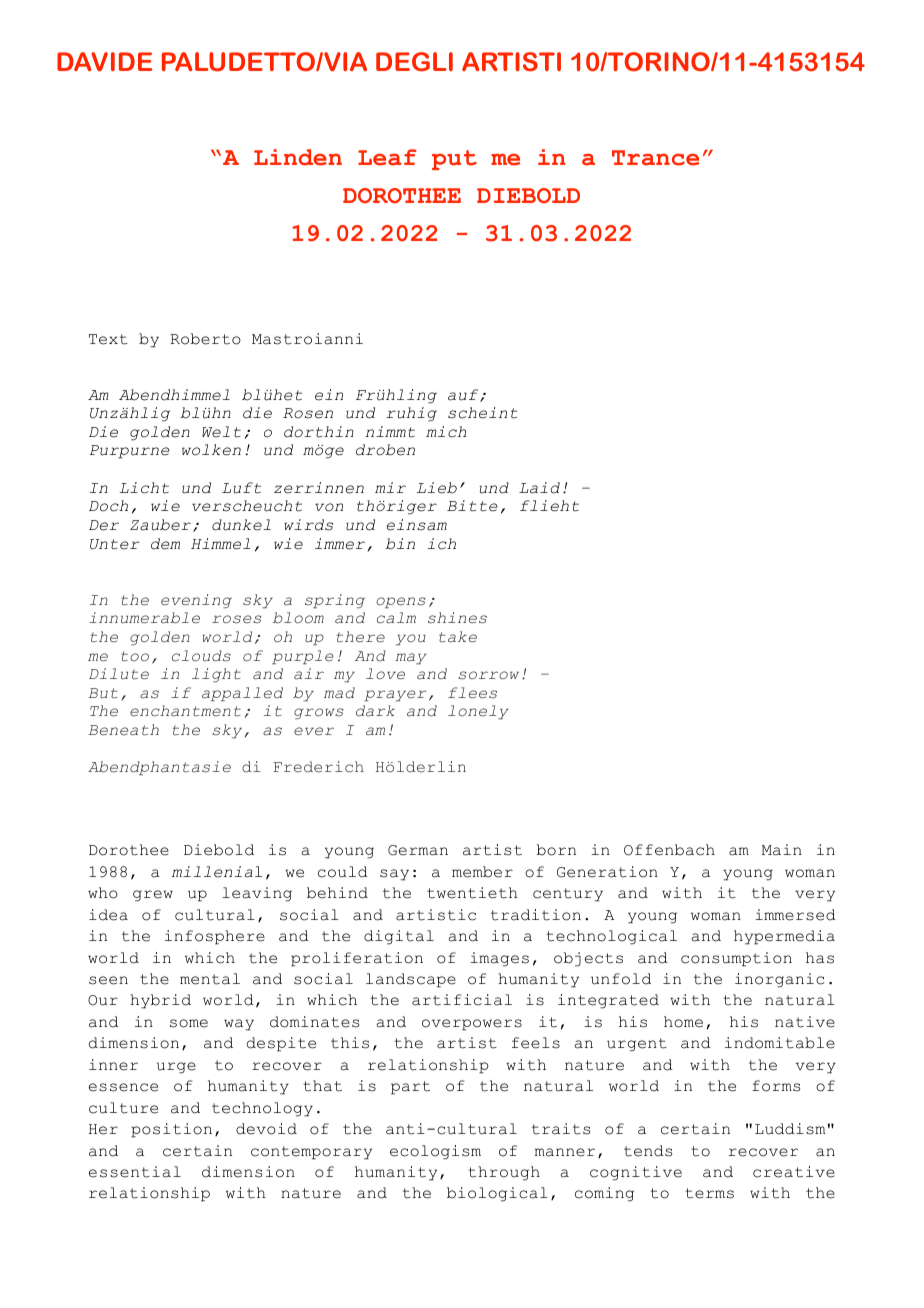  What do you see at coordinates (539, 488) in the page?
I see `Laid` at bounding box center [539, 488].
